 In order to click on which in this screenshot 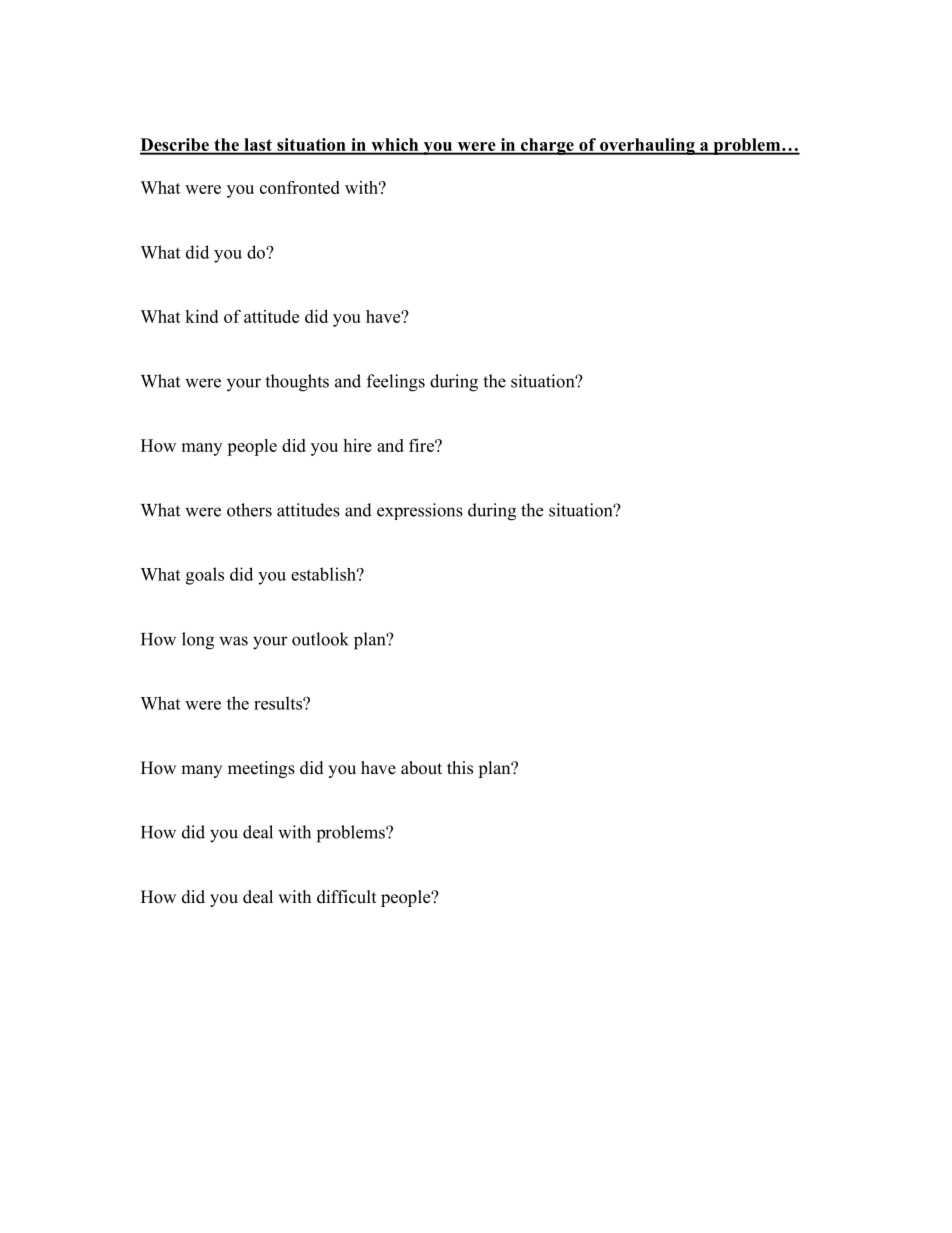, I will do `click(395, 146)`.
